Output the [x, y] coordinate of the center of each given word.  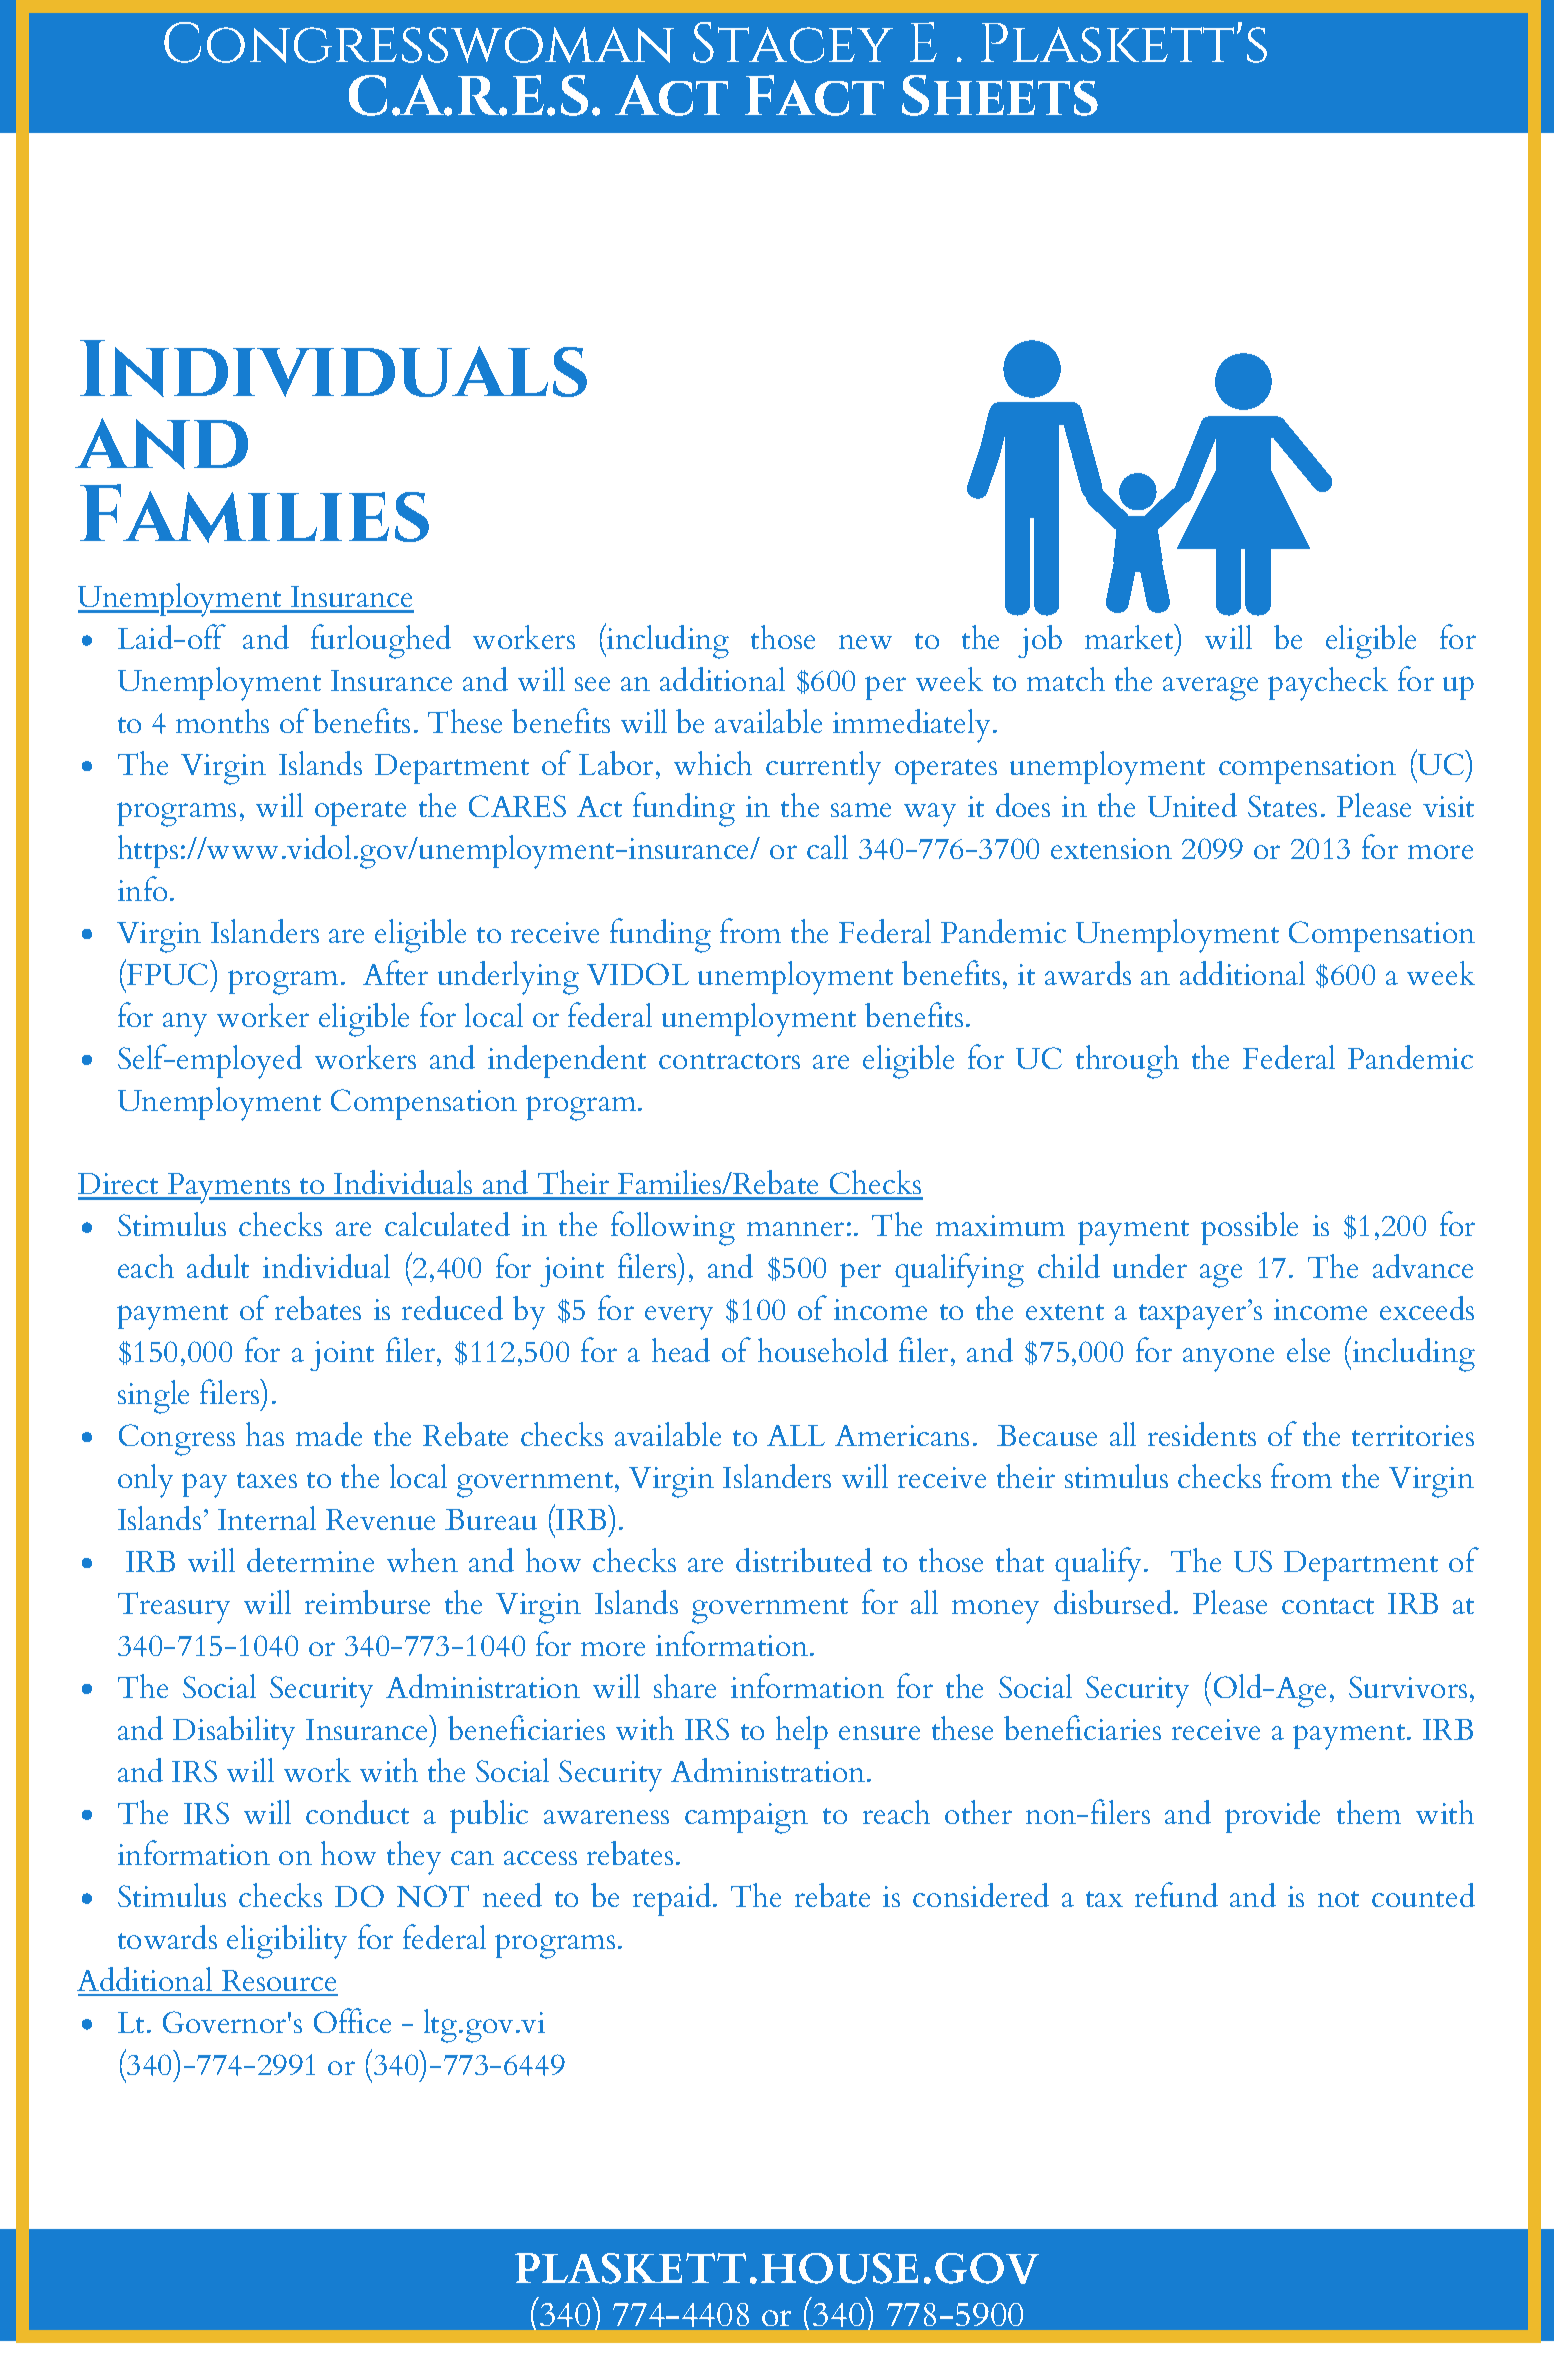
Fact [814, 95]
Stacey [793, 42]
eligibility [287, 1942]
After [395, 972]
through [1127, 1062]
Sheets [1000, 95]
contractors [729, 1061]
